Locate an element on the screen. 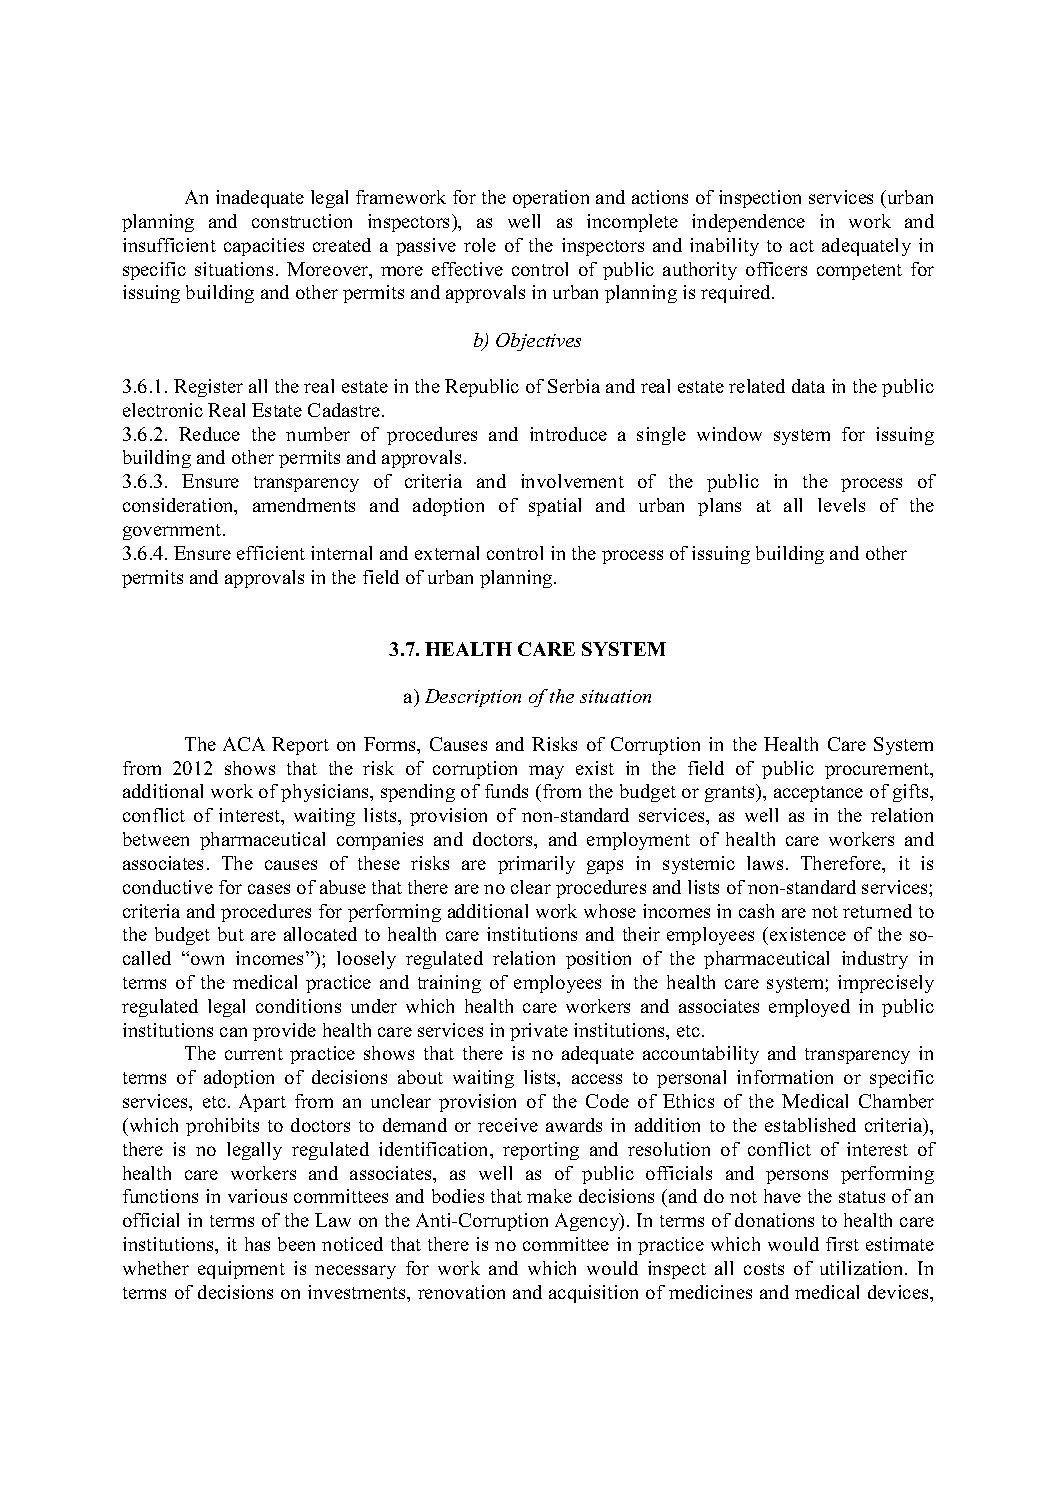 The image size is (1056, 1495). competent is located at coordinates (859, 272).
